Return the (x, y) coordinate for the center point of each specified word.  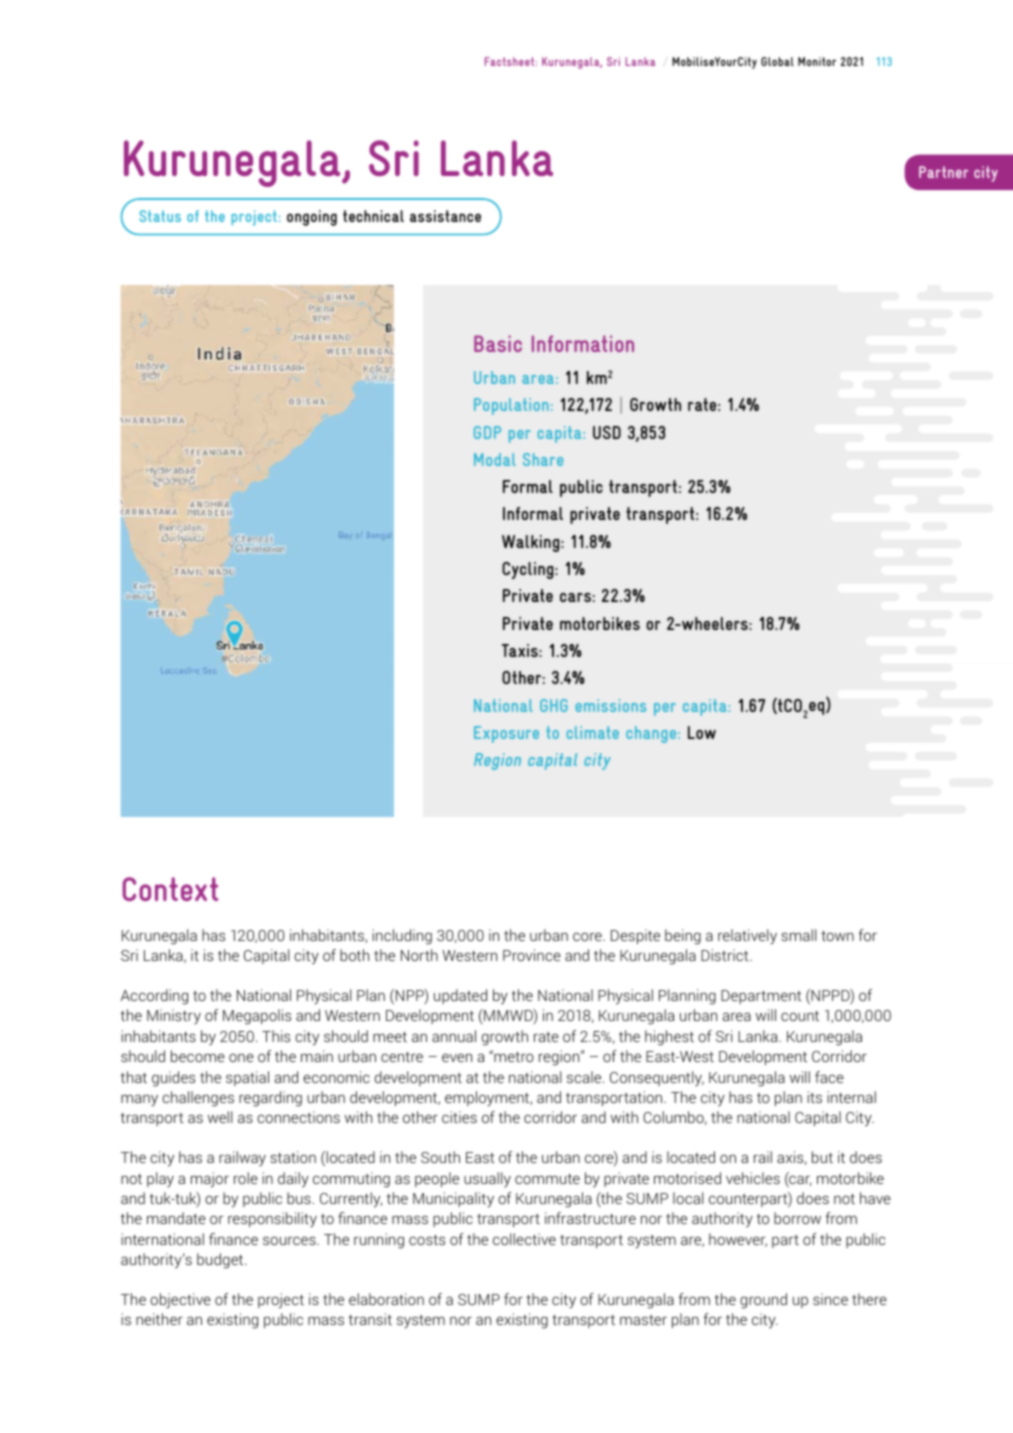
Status (160, 216)
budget (221, 1261)
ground (763, 1301)
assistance (445, 216)
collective (524, 1239)
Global (777, 61)
